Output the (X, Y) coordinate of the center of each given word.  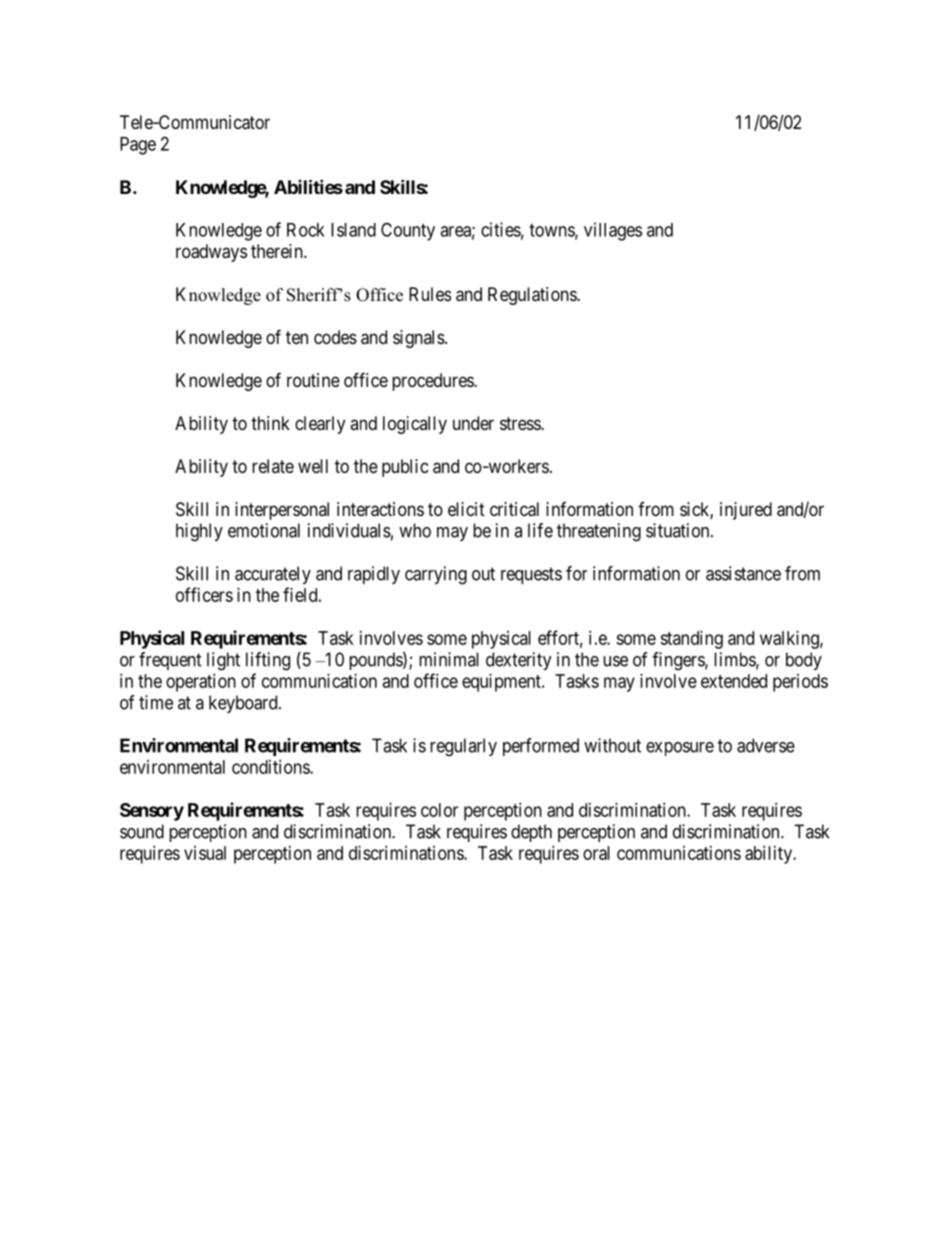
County (408, 231)
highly (199, 532)
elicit (466, 509)
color (439, 810)
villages (613, 231)
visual (205, 853)
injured (746, 511)
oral (596, 853)
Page (138, 146)
